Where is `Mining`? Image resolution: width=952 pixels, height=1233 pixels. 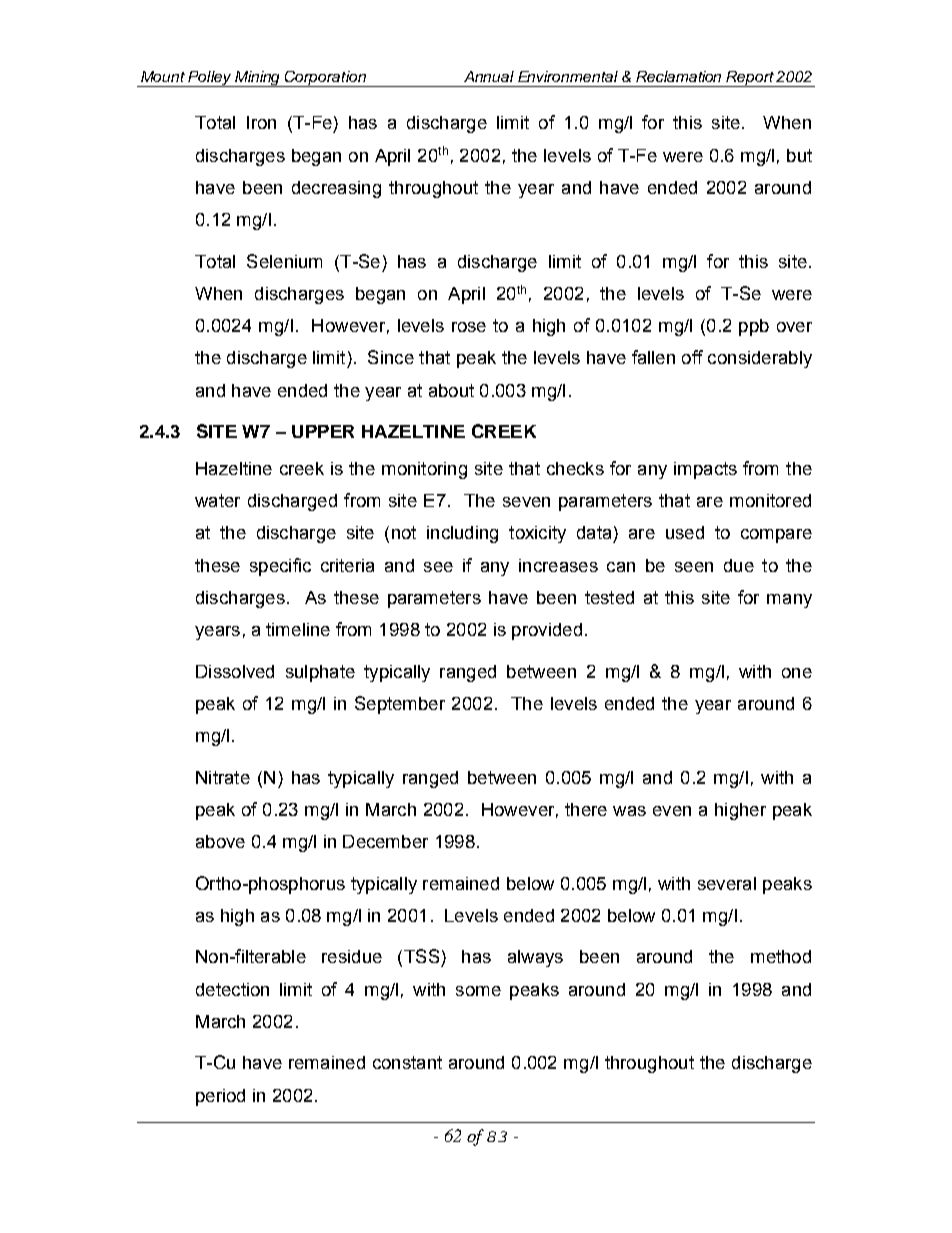
Mining is located at coordinates (258, 79).
